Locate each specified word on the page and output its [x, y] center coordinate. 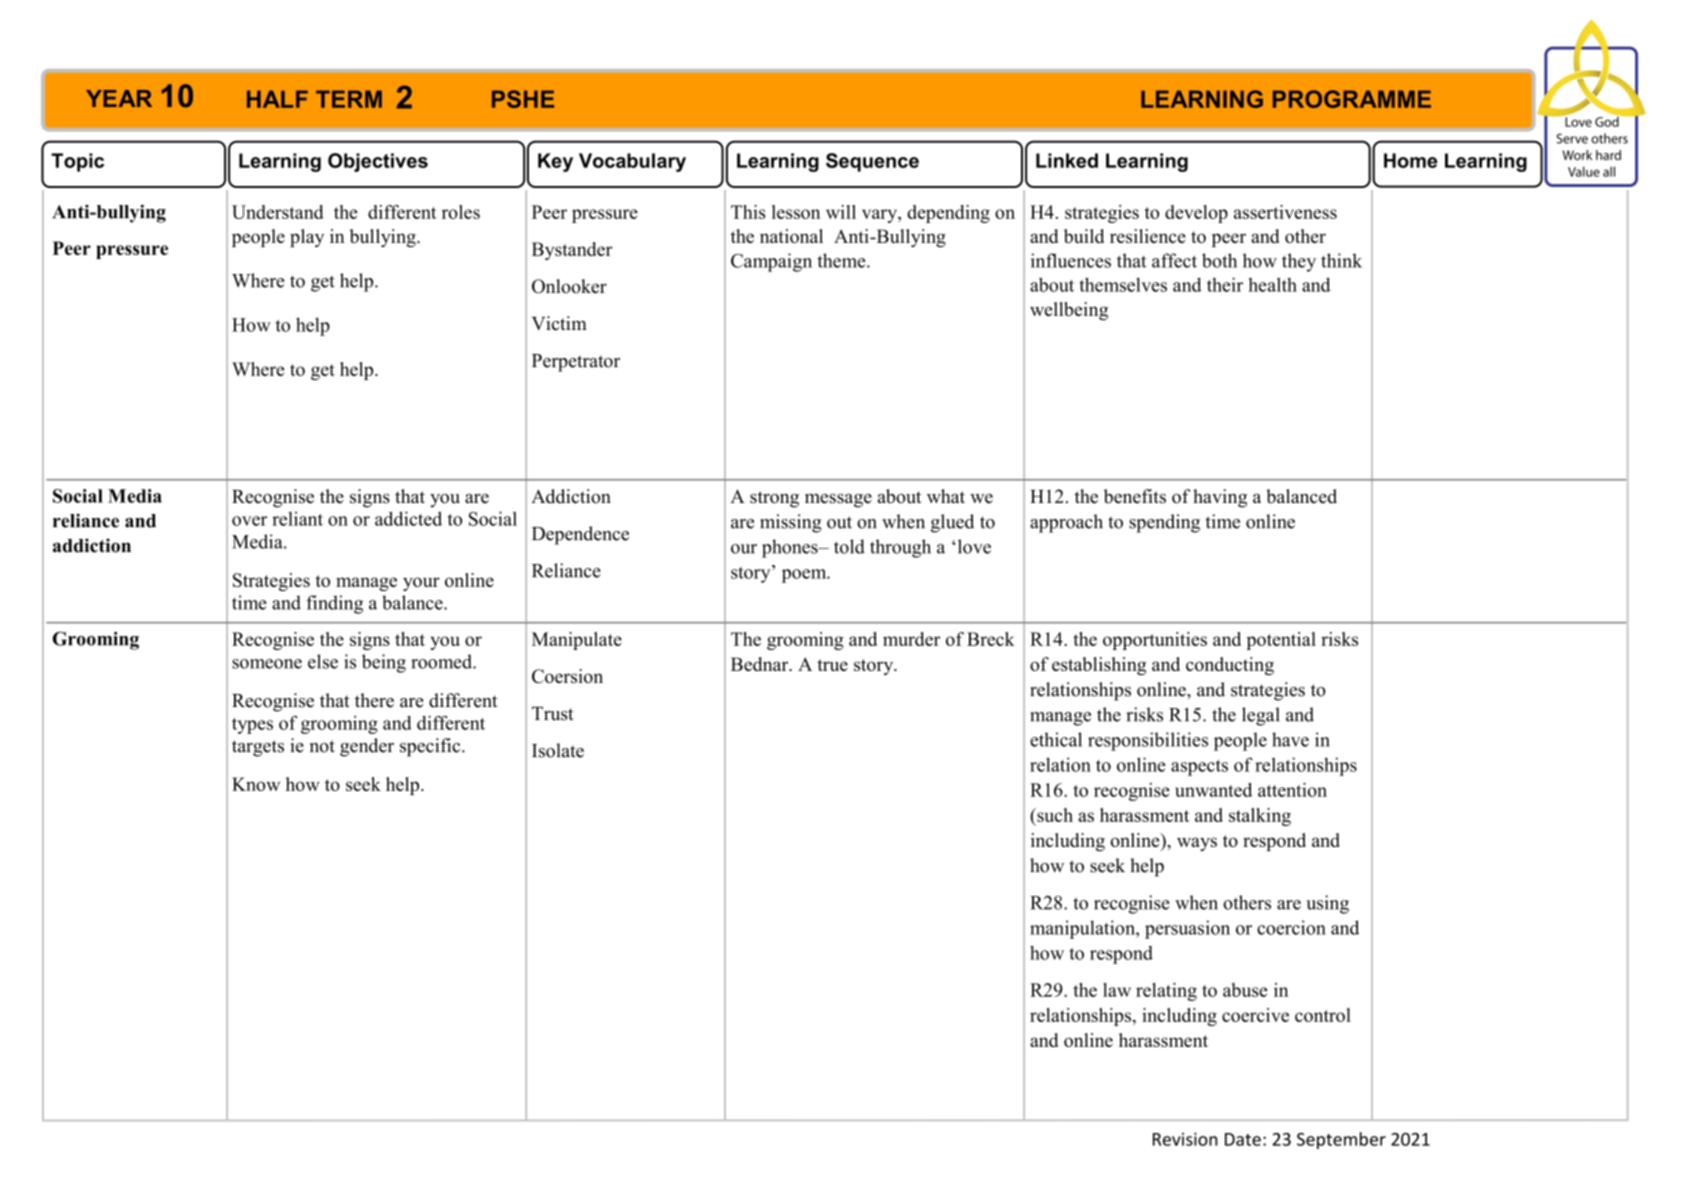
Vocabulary [632, 162]
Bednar [761, 664]
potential [1281, 641]
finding [334, 604]
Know [256, 784]
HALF [277, 99]
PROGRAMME [1352, 99]
